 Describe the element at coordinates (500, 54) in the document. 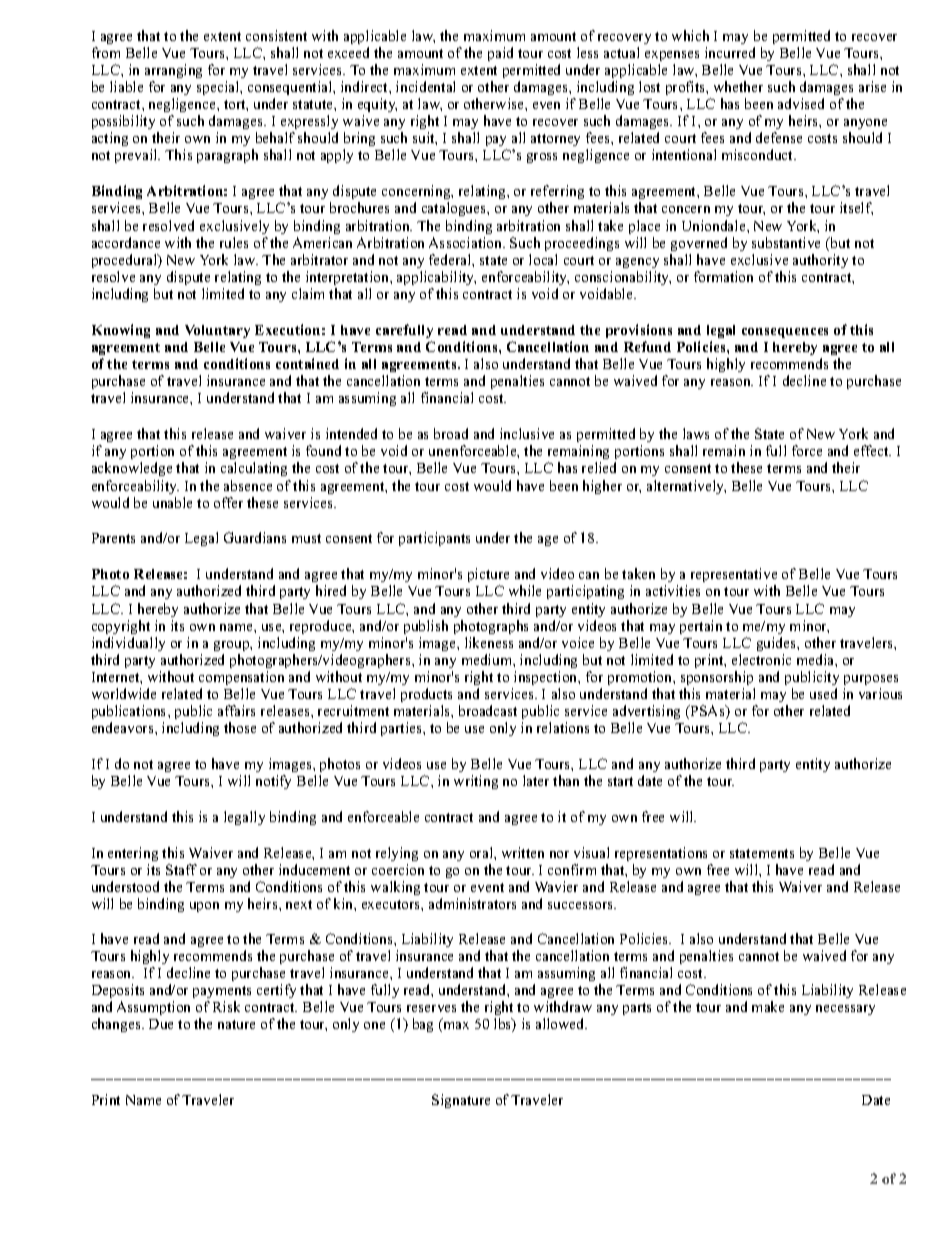

I see `paid` at that location.
